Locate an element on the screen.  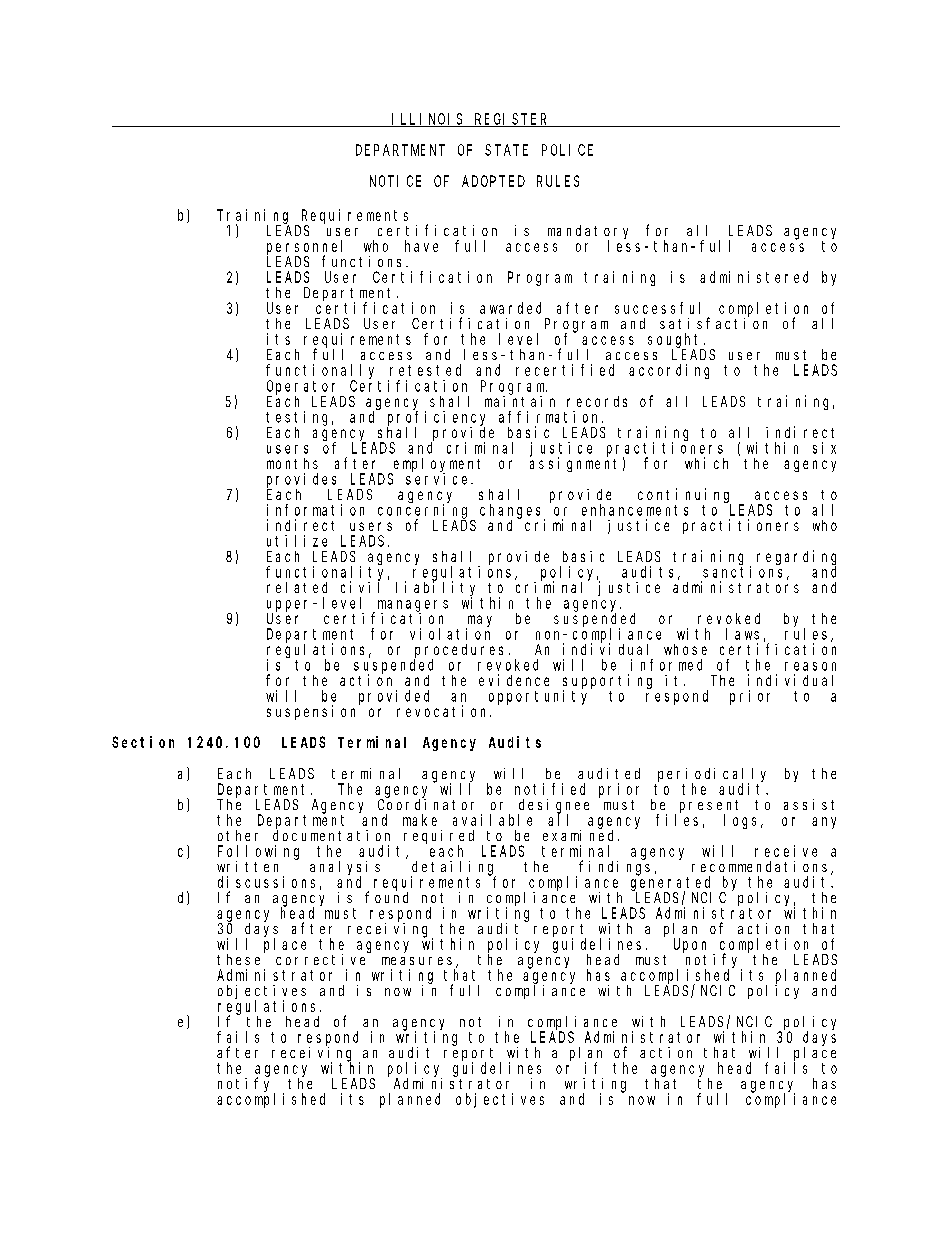
Upon is located at coordinates (690, 946).
